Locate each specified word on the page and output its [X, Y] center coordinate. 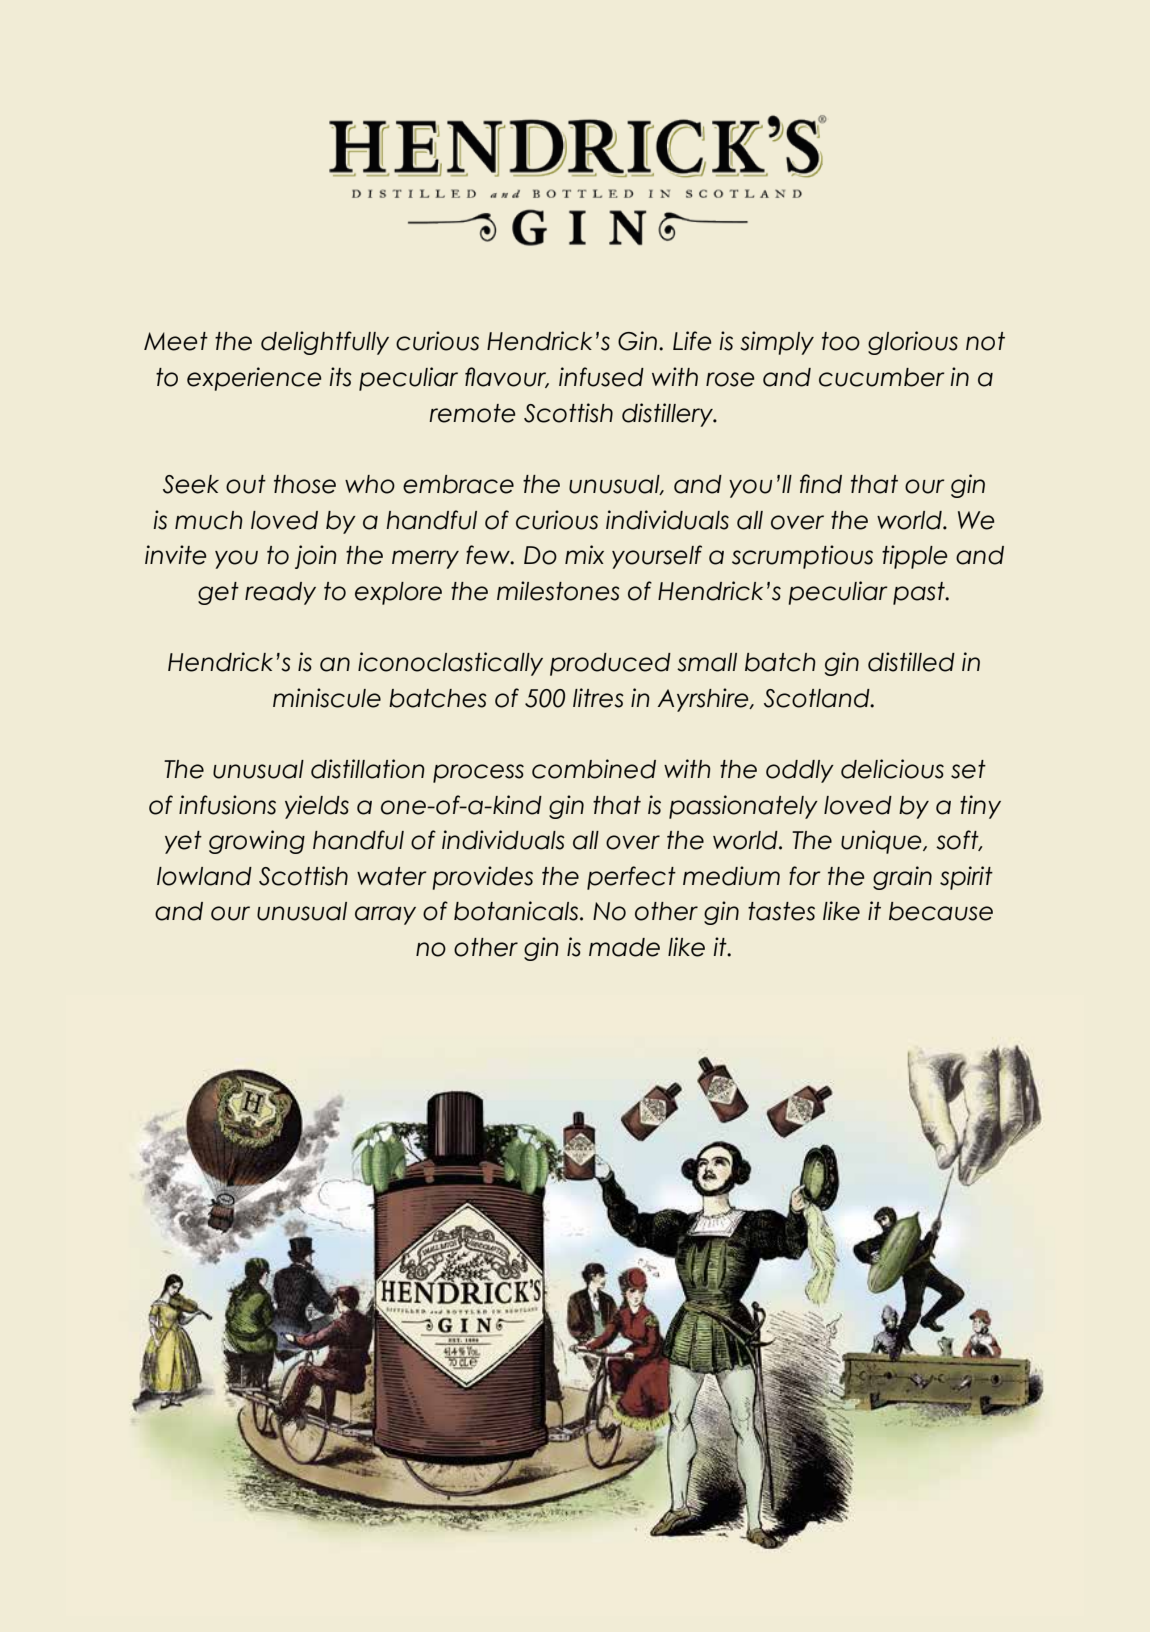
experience [254, 379]
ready [280, 593]
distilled [911, 662]
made [624, 947]
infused [601, 377]
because [941, 911]
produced [610, 664]
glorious [913, 343]
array [385, 915]
